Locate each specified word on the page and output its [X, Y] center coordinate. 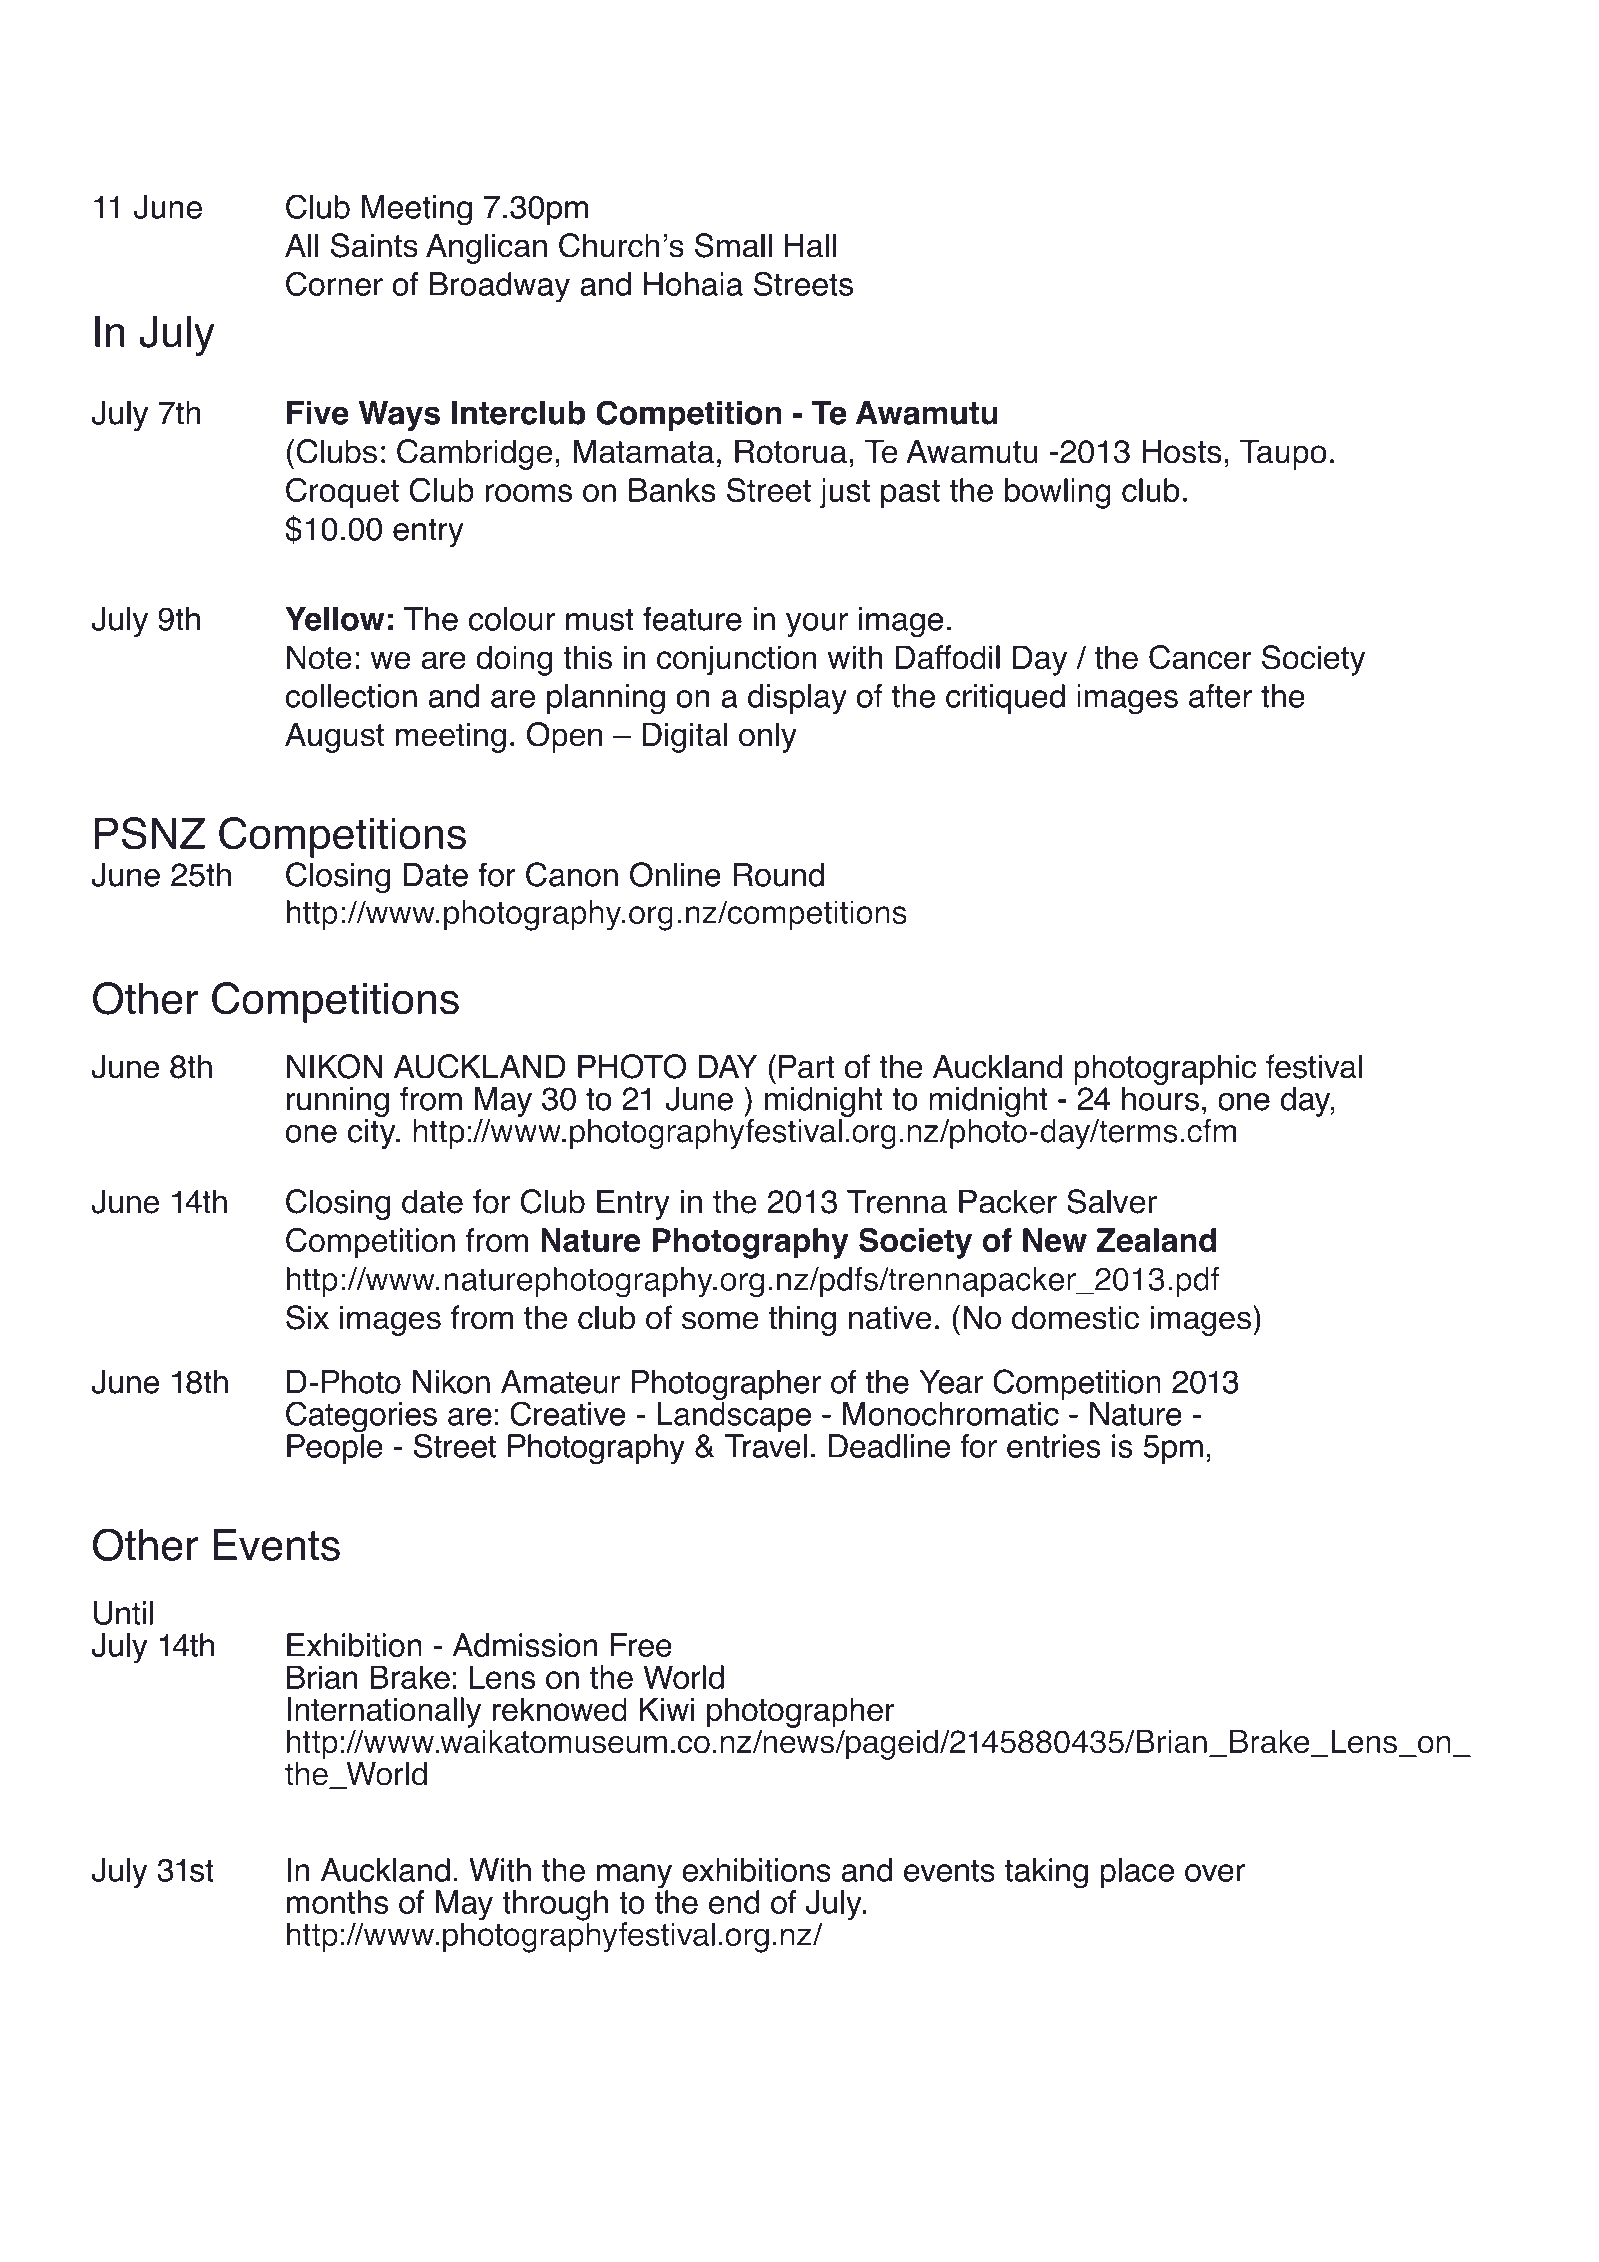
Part [807, 1067]
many [633, 1877]
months [337, 1902]
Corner [334, 283]
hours [1161, 1097]
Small [733, 245]
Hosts [1181, 451]
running [338, 1103]
